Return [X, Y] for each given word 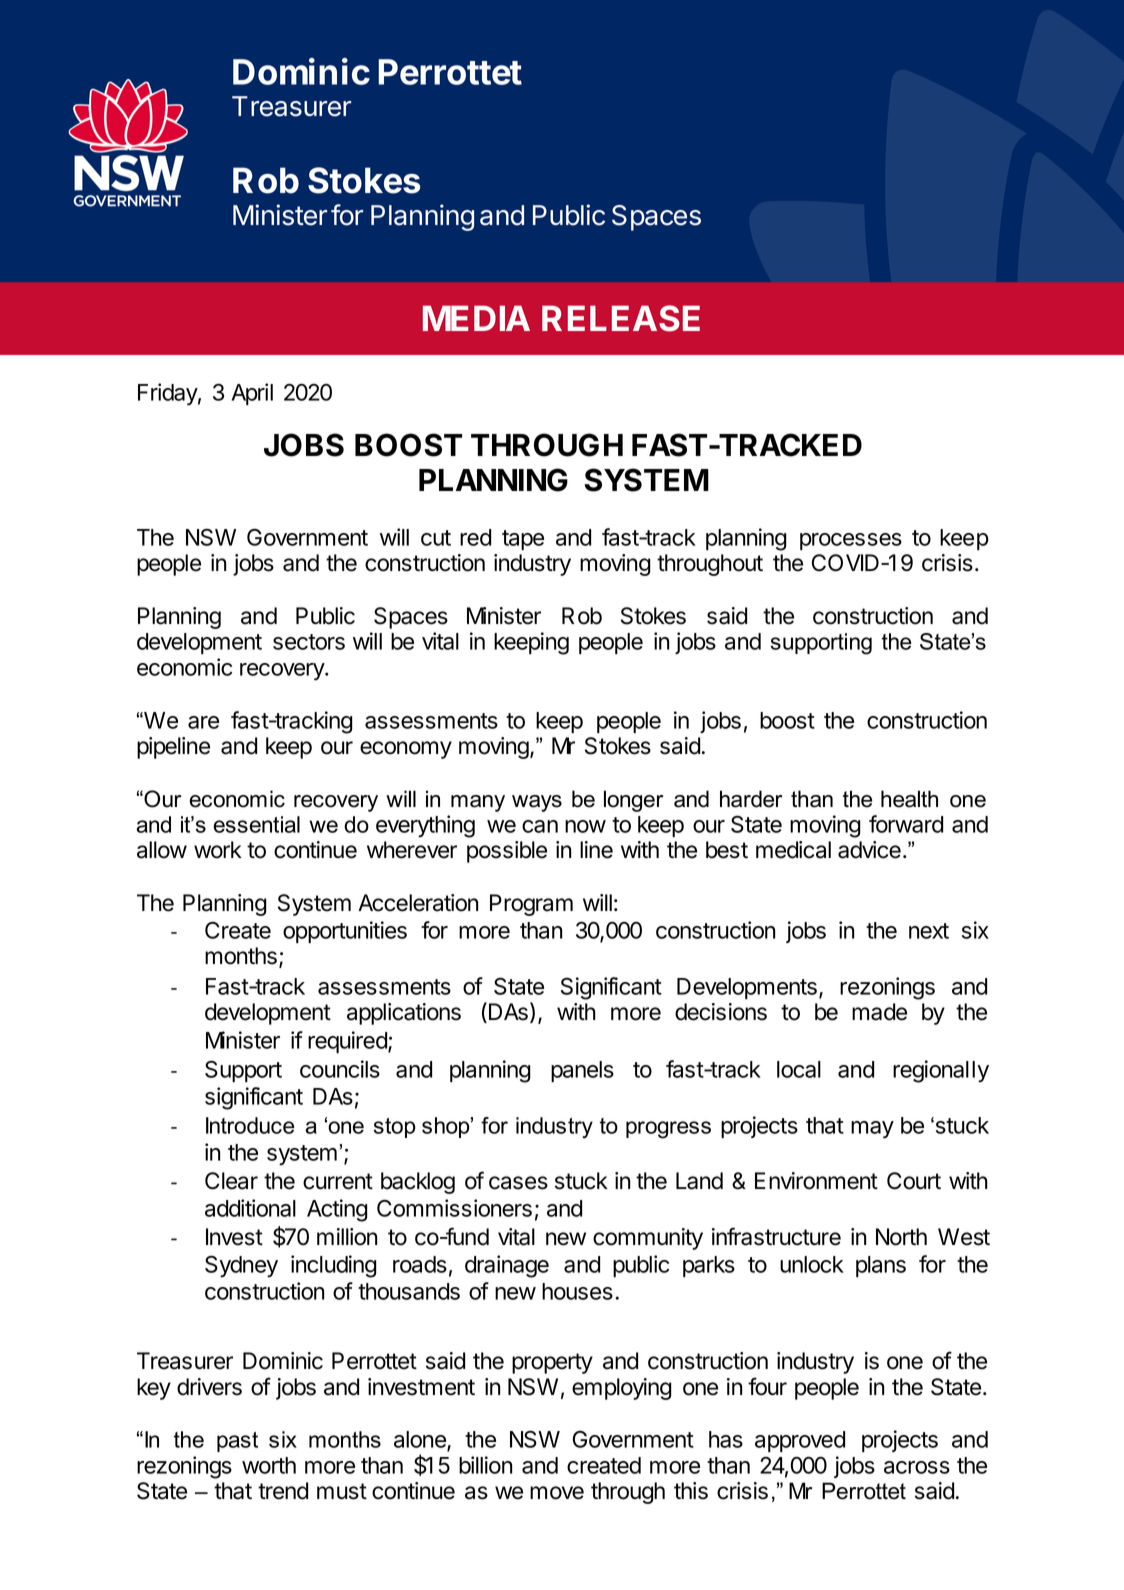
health [909, 799]
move [557, 1493]
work [218, 850]
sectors [309, 642]
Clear [231, 1181]
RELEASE [621, 318]
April [252, 394]
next [929, 931]
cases [518, 1183]
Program [531, 905]
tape [523, 540]
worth [269, 1465]
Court [914, 1181]
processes [851, 541]
